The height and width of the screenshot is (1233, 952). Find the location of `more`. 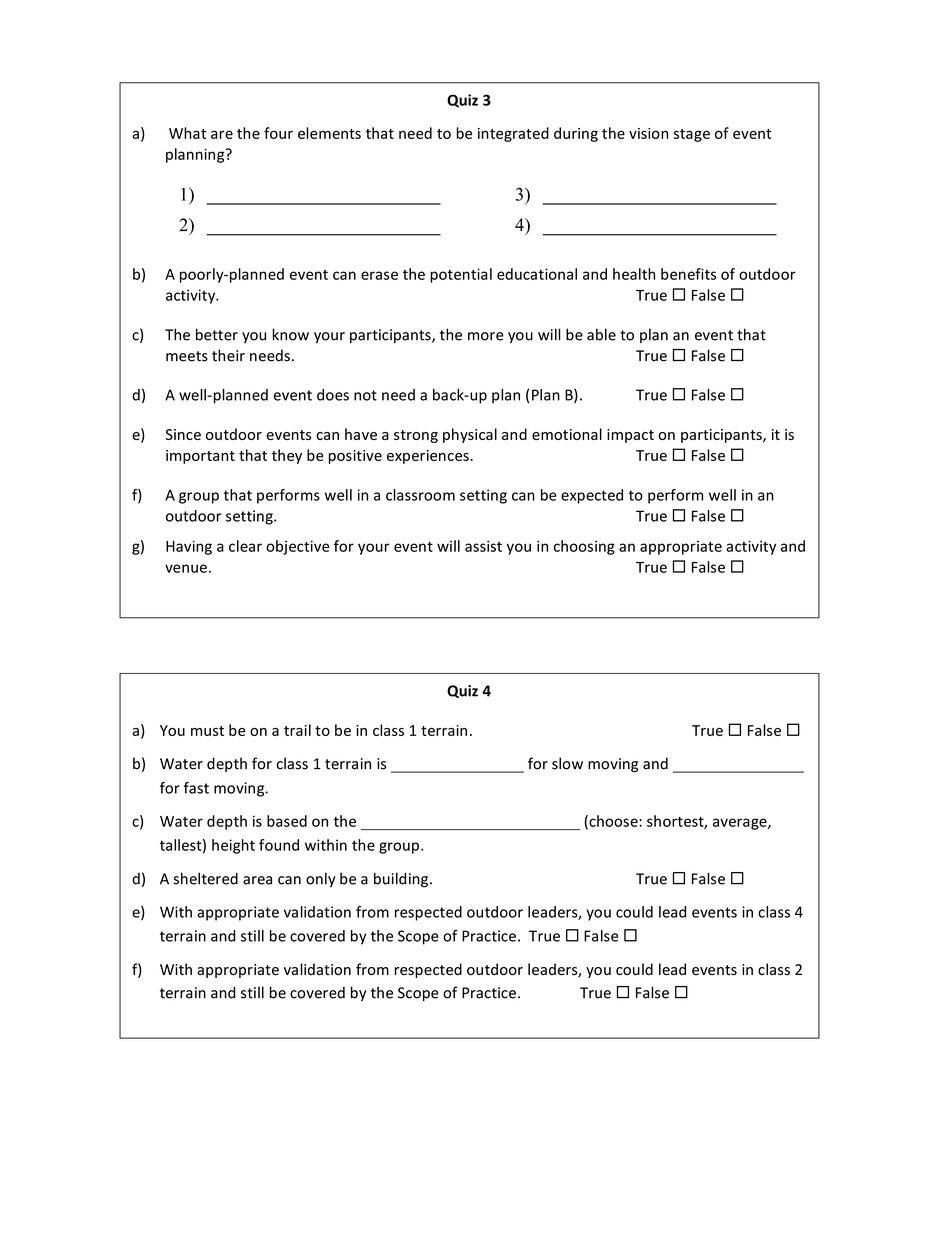

more is located at coordinates (486, 336).
